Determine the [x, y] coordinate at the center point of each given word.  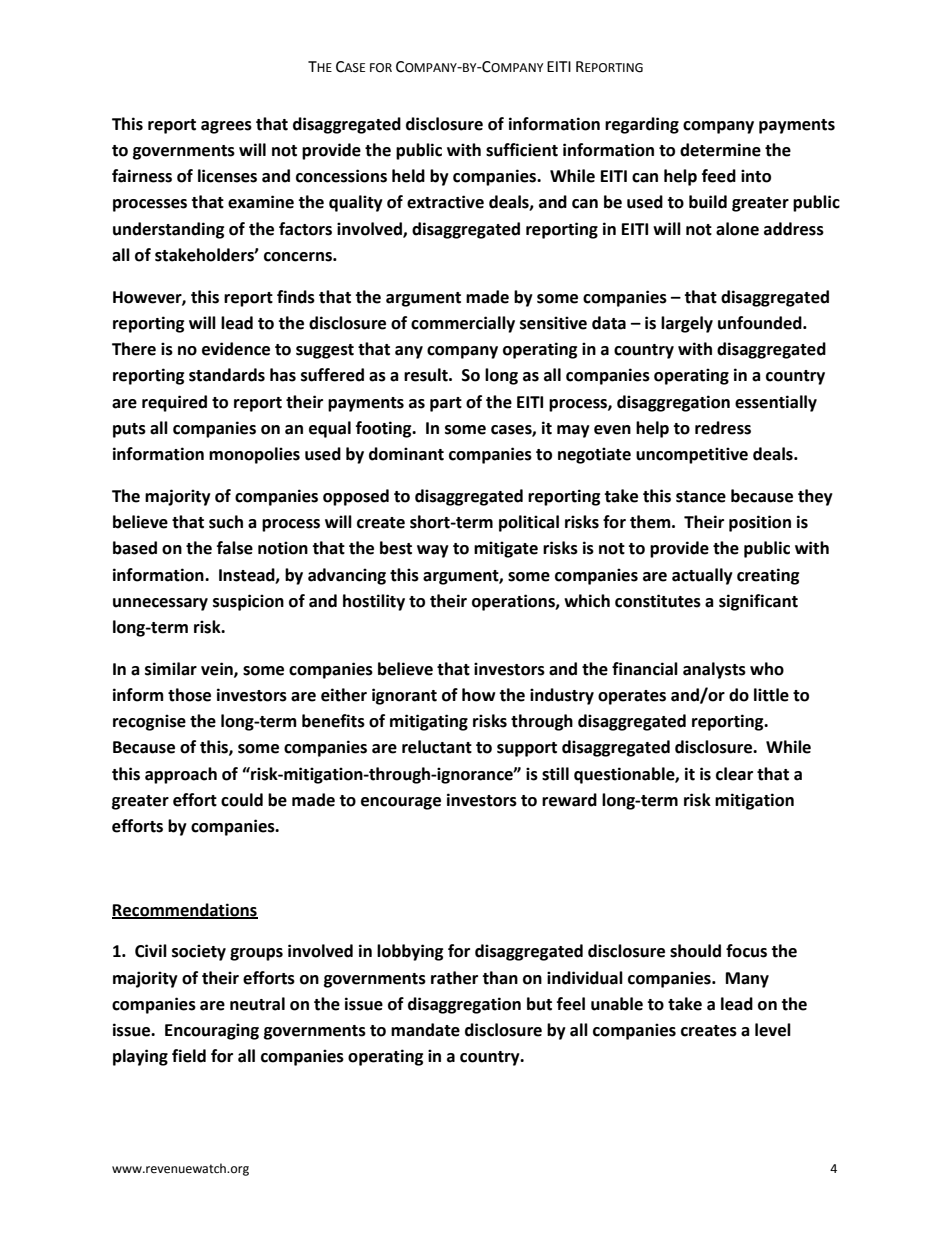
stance [701, 497]
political [529, 523]
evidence [236, 349]
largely [687, 324]
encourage [401, 803]
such [226, 522]
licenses [227, 176]
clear [734, 774]
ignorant [404, 696]
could [242, 800]
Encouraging [212, 1031]
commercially [463, 324]
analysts [714, 670]
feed [719, 176]
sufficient [522, 150]
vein [218, 669]
